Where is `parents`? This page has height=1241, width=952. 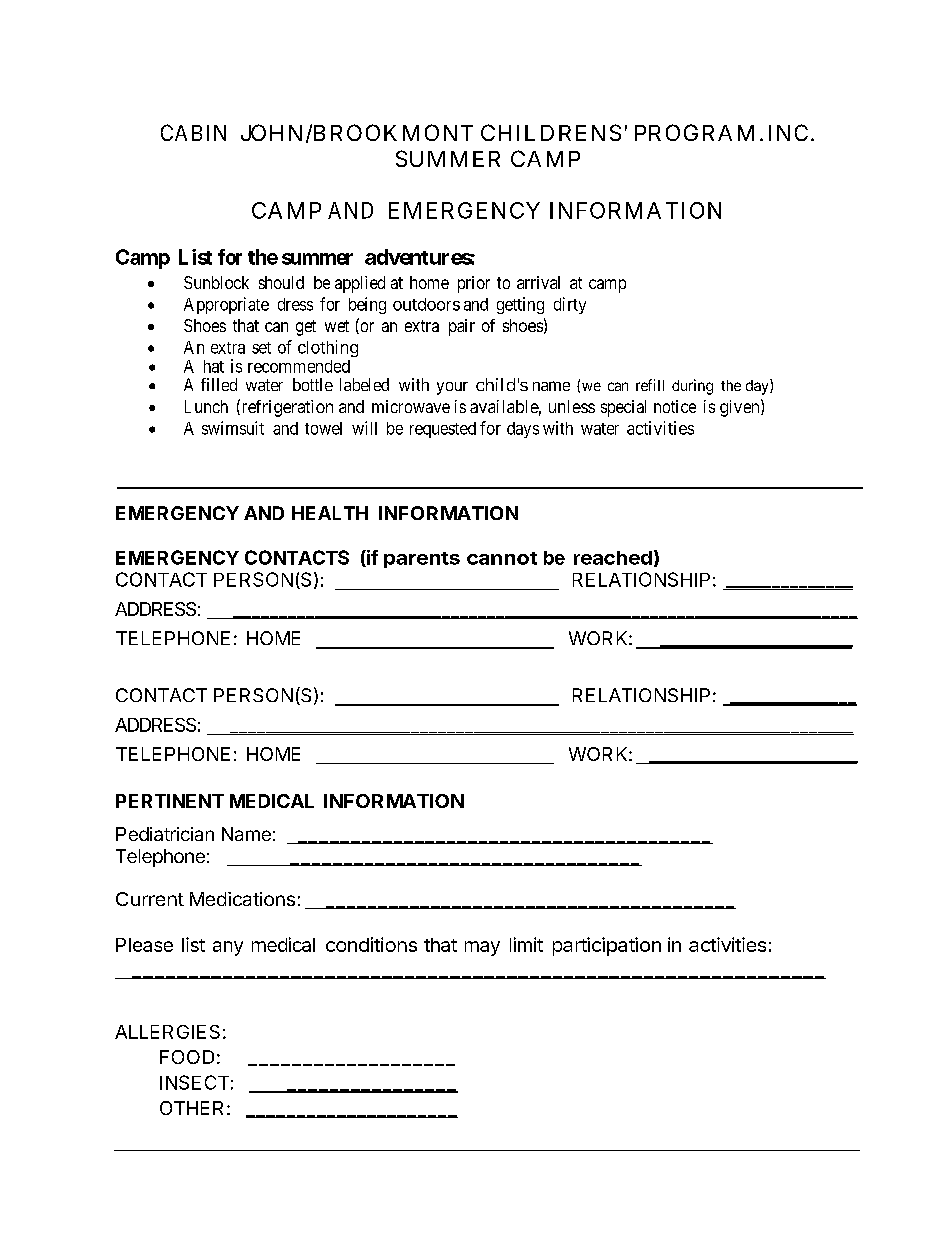 parents is located at coordinates (422, 560).
